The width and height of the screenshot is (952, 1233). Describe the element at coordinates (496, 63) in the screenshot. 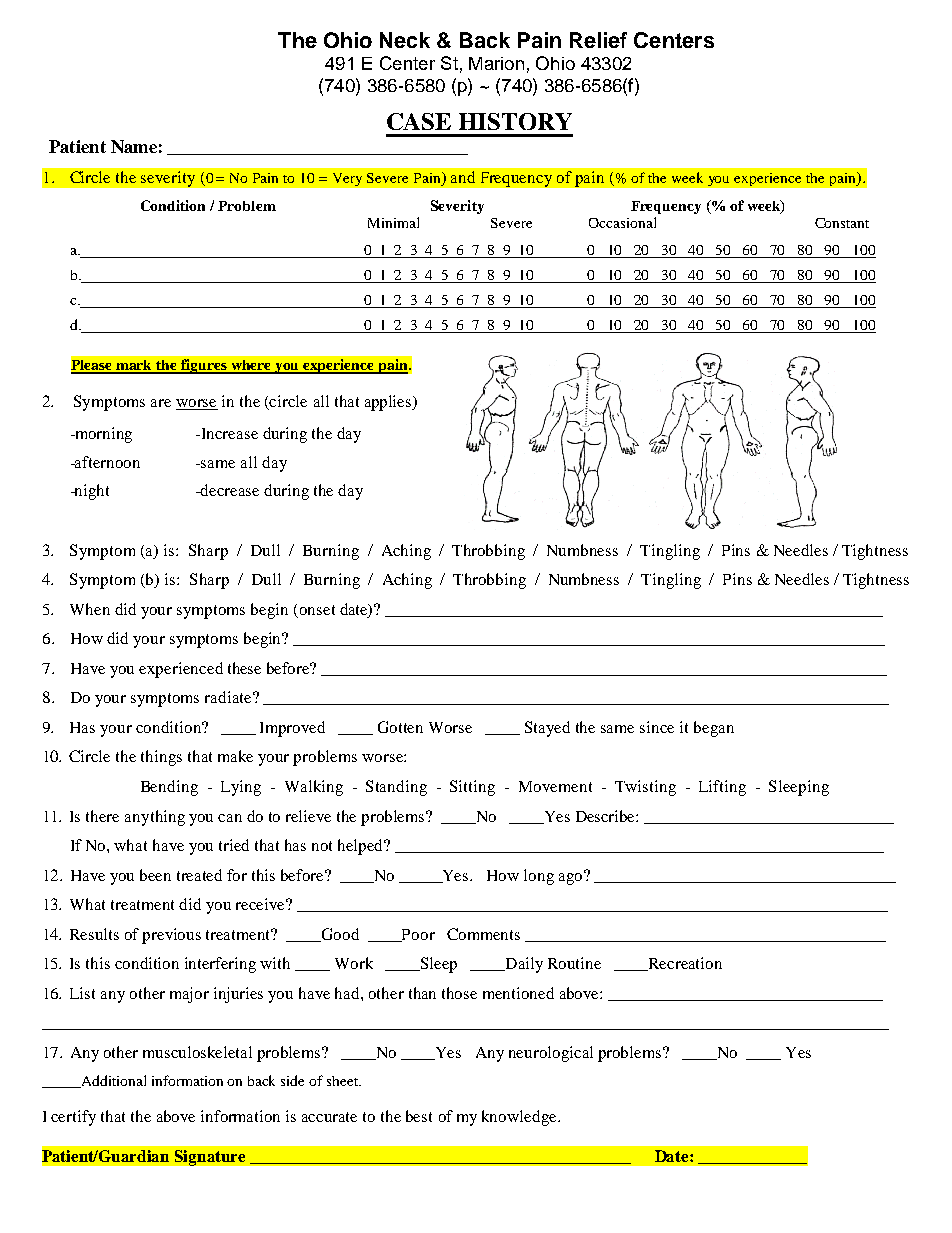

I see `Marion` at that location.
